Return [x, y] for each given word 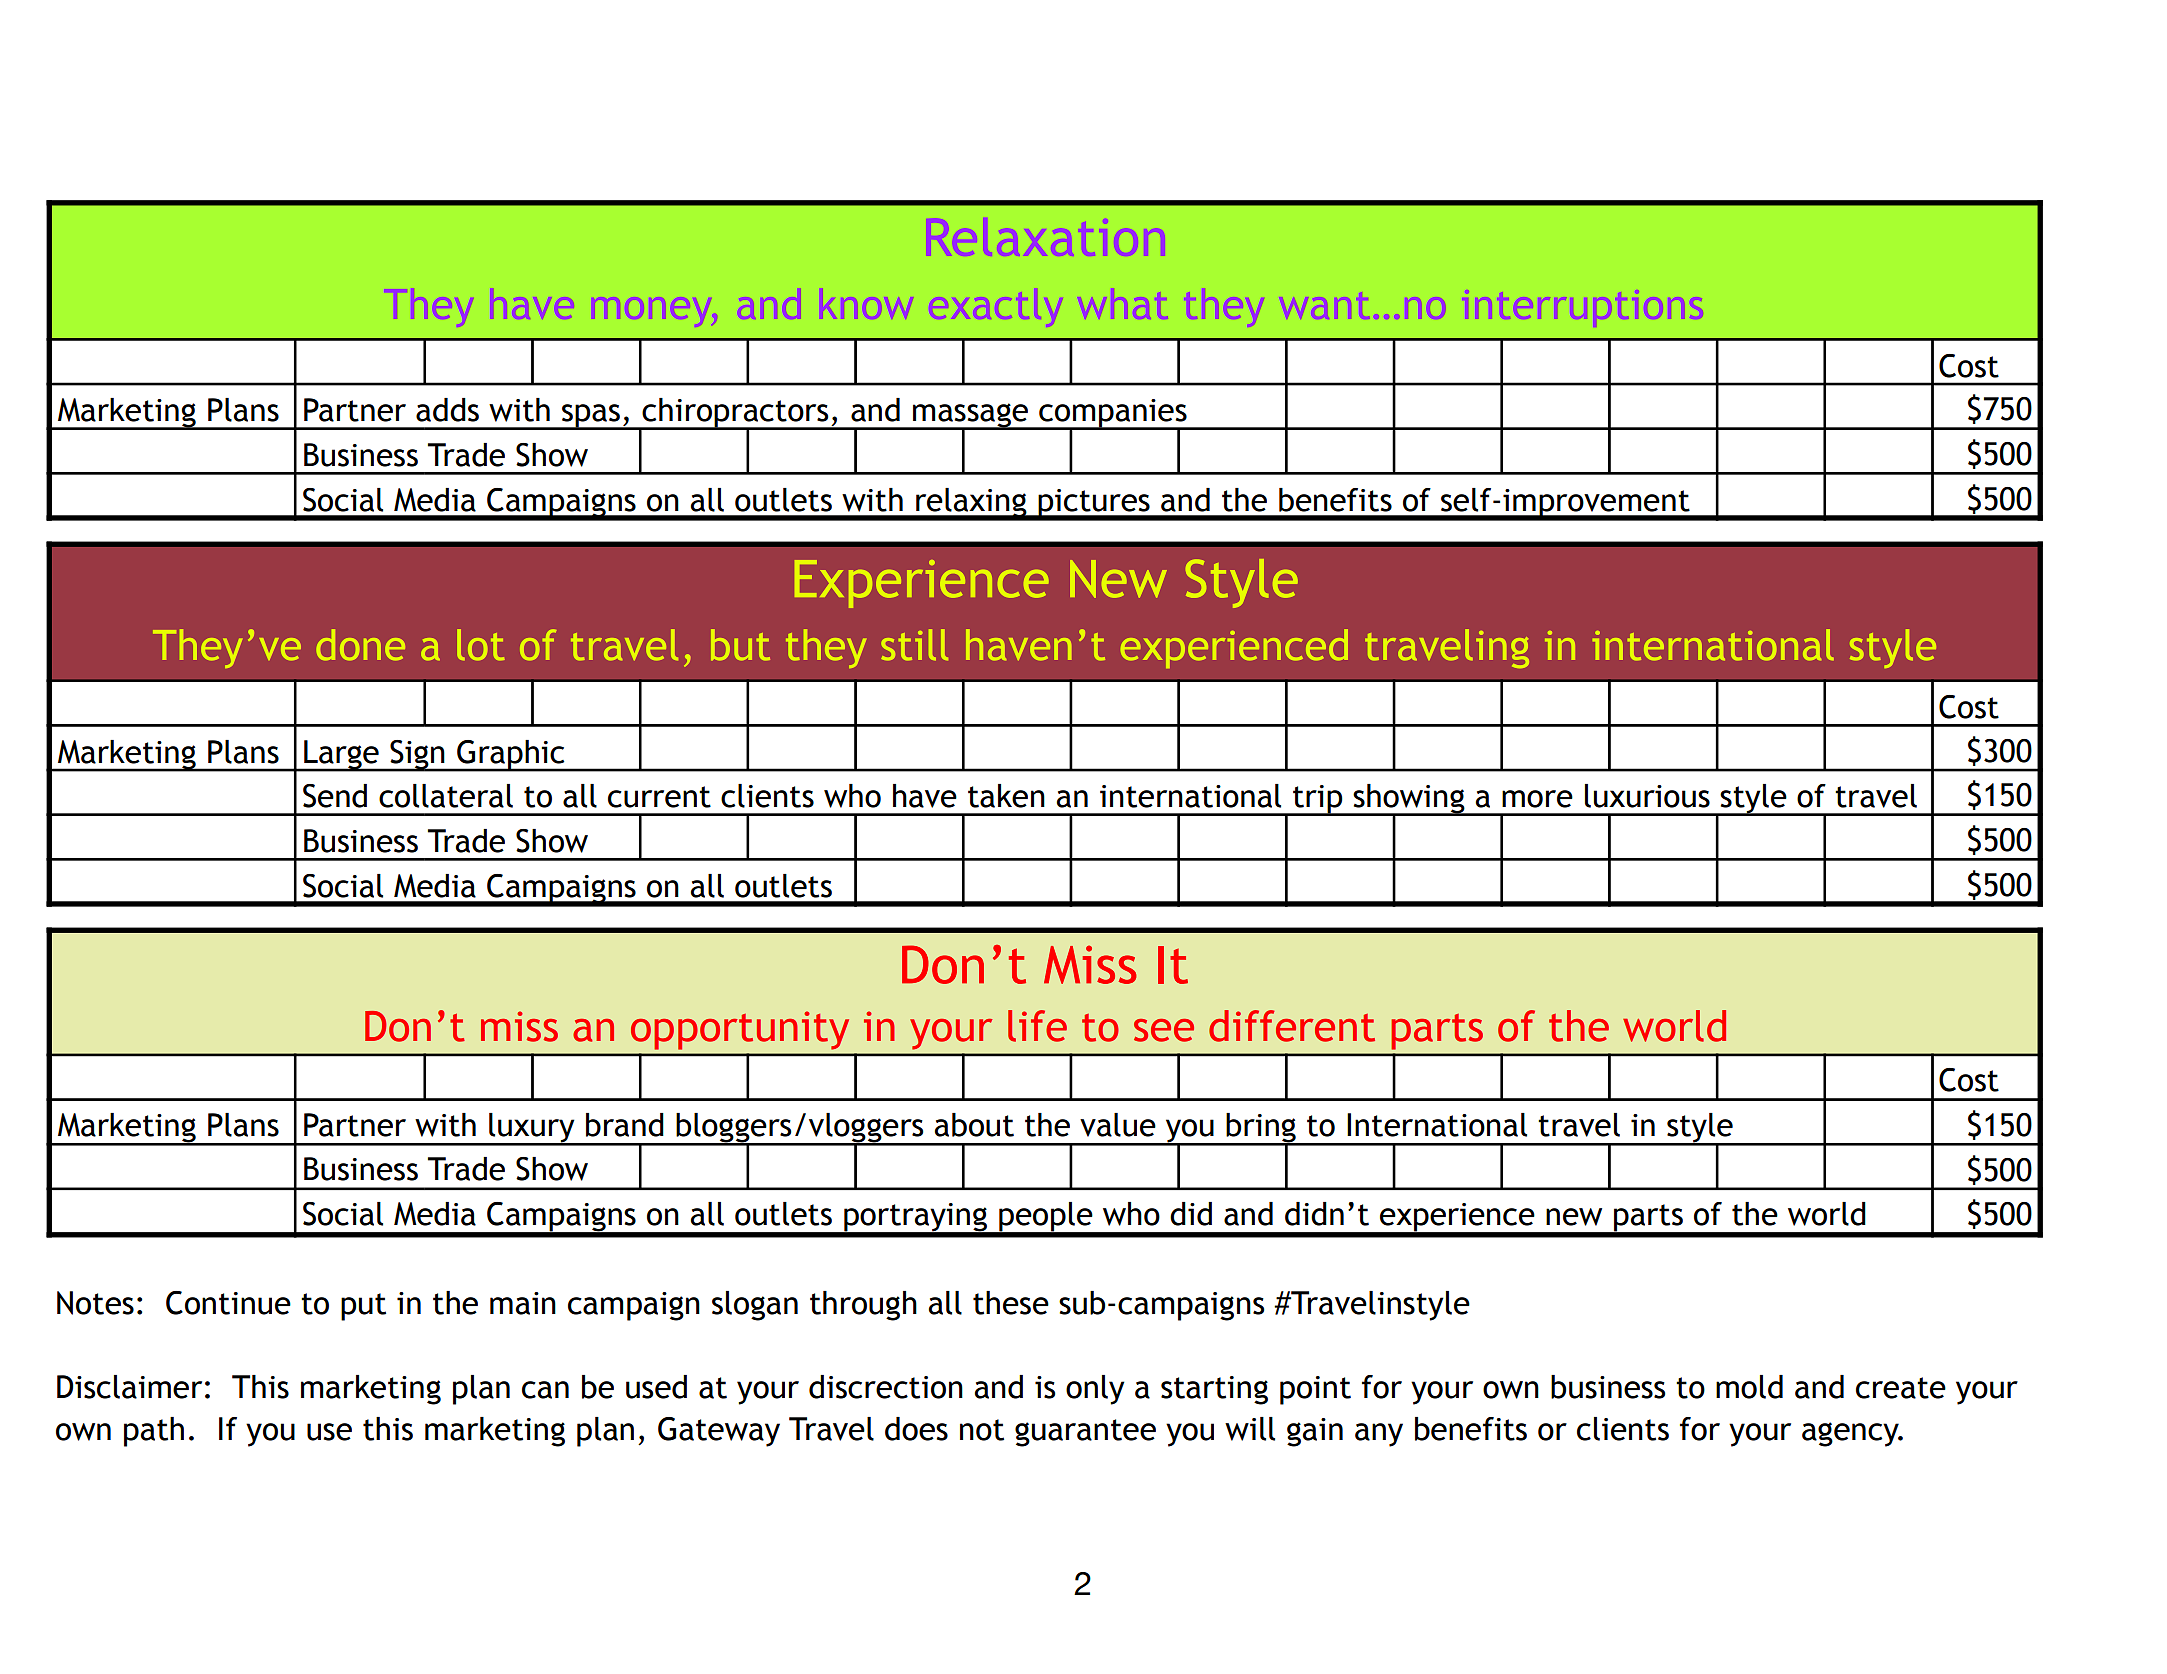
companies [1113, 414]
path [154, 1432]
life [1037, 1026]
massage [971, 416]
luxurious [1647, 796]
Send [335, 796]
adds [447, 410]
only [1095, 1390]
